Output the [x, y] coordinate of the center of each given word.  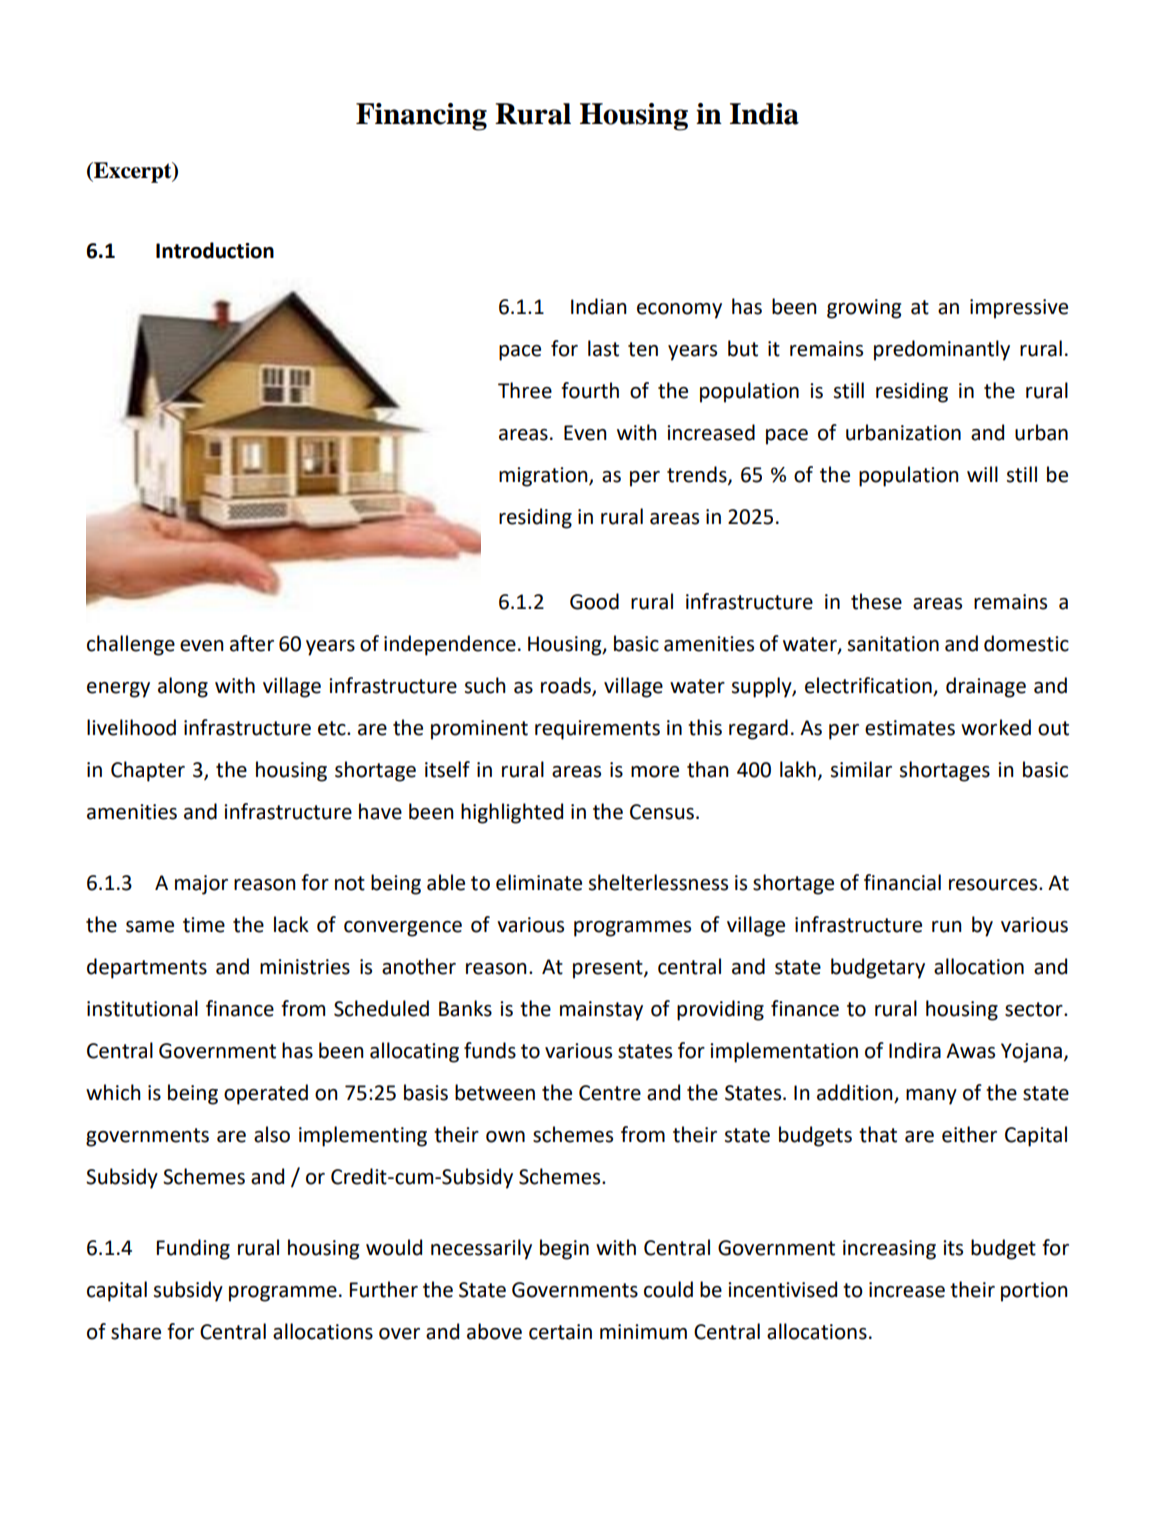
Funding [193, 1249]
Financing [421, 117]
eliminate [539, 882]
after [252, 643]
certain [560, 1332]
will [982, 474]
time [204, 925]
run [947, 927]
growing [864, 309]
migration [544, 477]
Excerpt [133, 172]
